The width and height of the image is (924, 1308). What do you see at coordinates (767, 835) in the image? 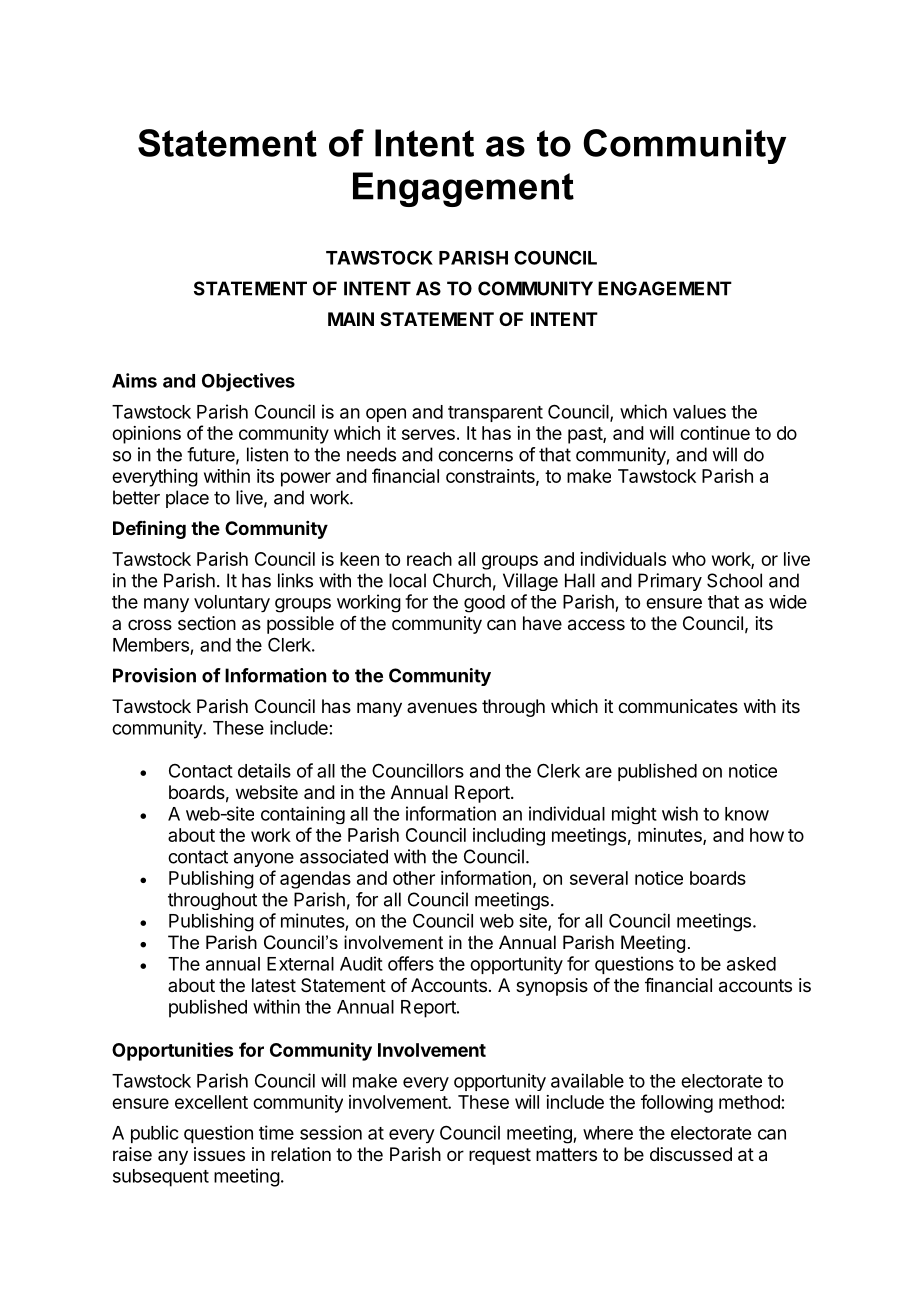
I see `how` at bounding box center [767, 835].
